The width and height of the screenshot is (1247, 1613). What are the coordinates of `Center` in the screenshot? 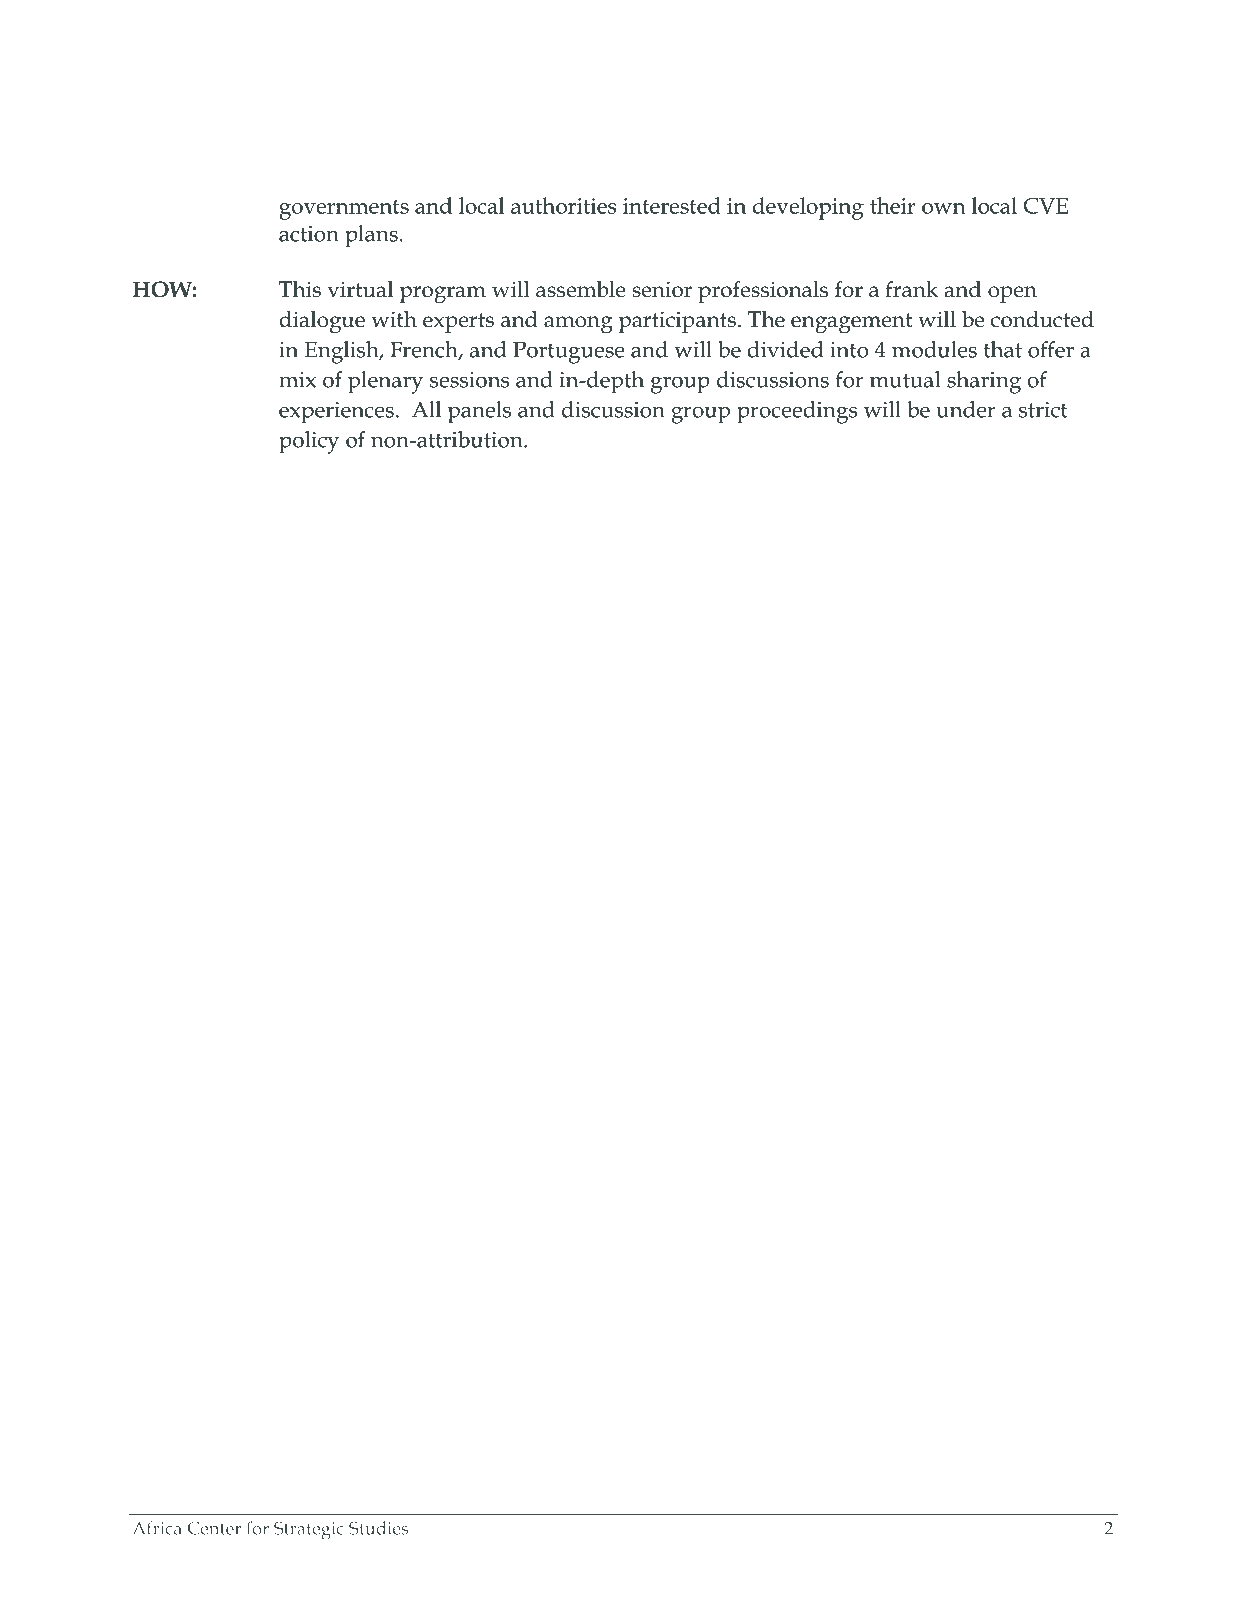 It's located at (214, 1528).
